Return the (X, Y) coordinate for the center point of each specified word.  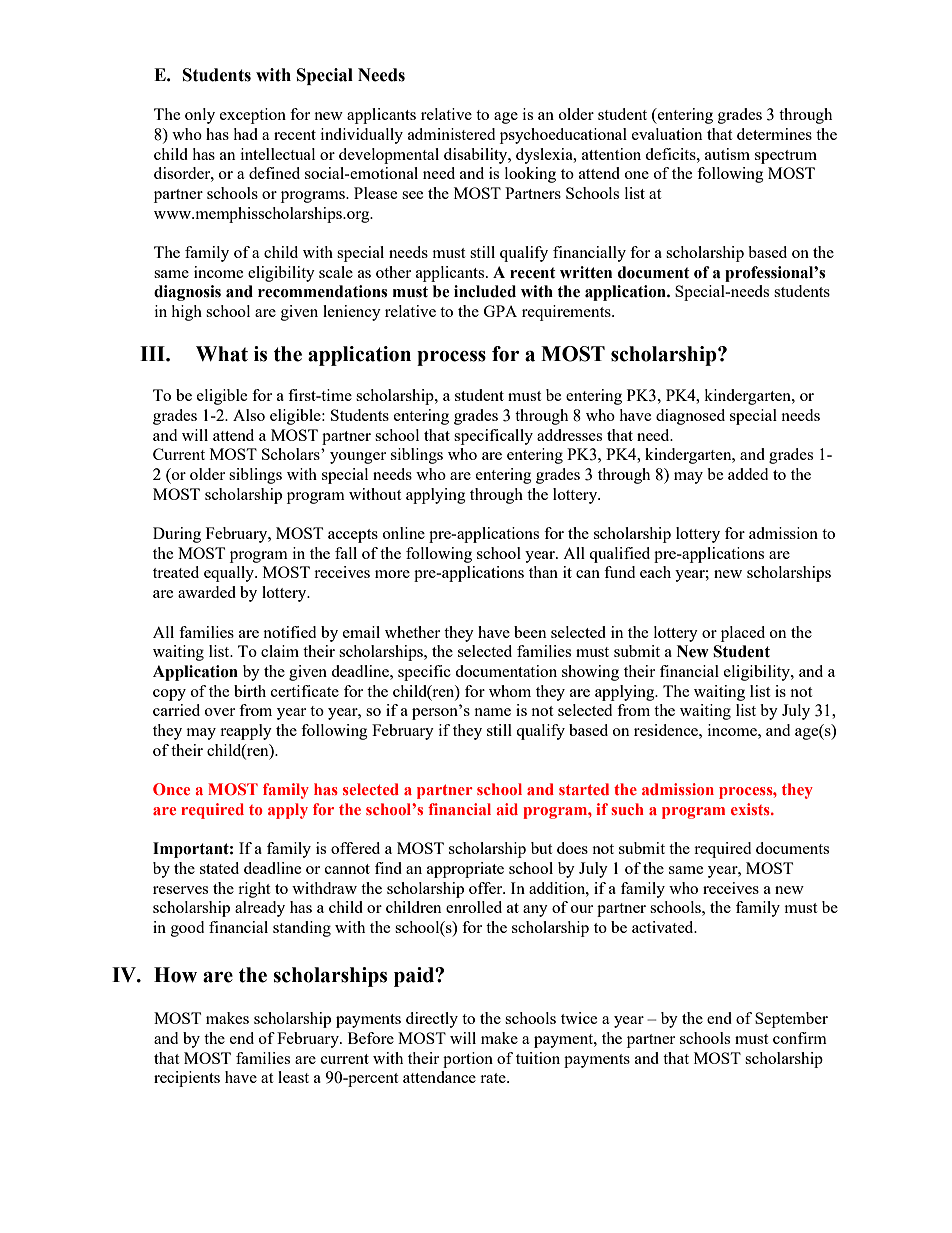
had (245, 134)
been (530, 632)
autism (727, 154)
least (293, 1077)
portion (468, 1060)
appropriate (465, 870)
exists (751, 809)
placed (743, 634)
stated (219, 868)
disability (477, 156)
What (222, 354)
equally (230, 574)
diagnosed (690, 417)
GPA (500, 311)
